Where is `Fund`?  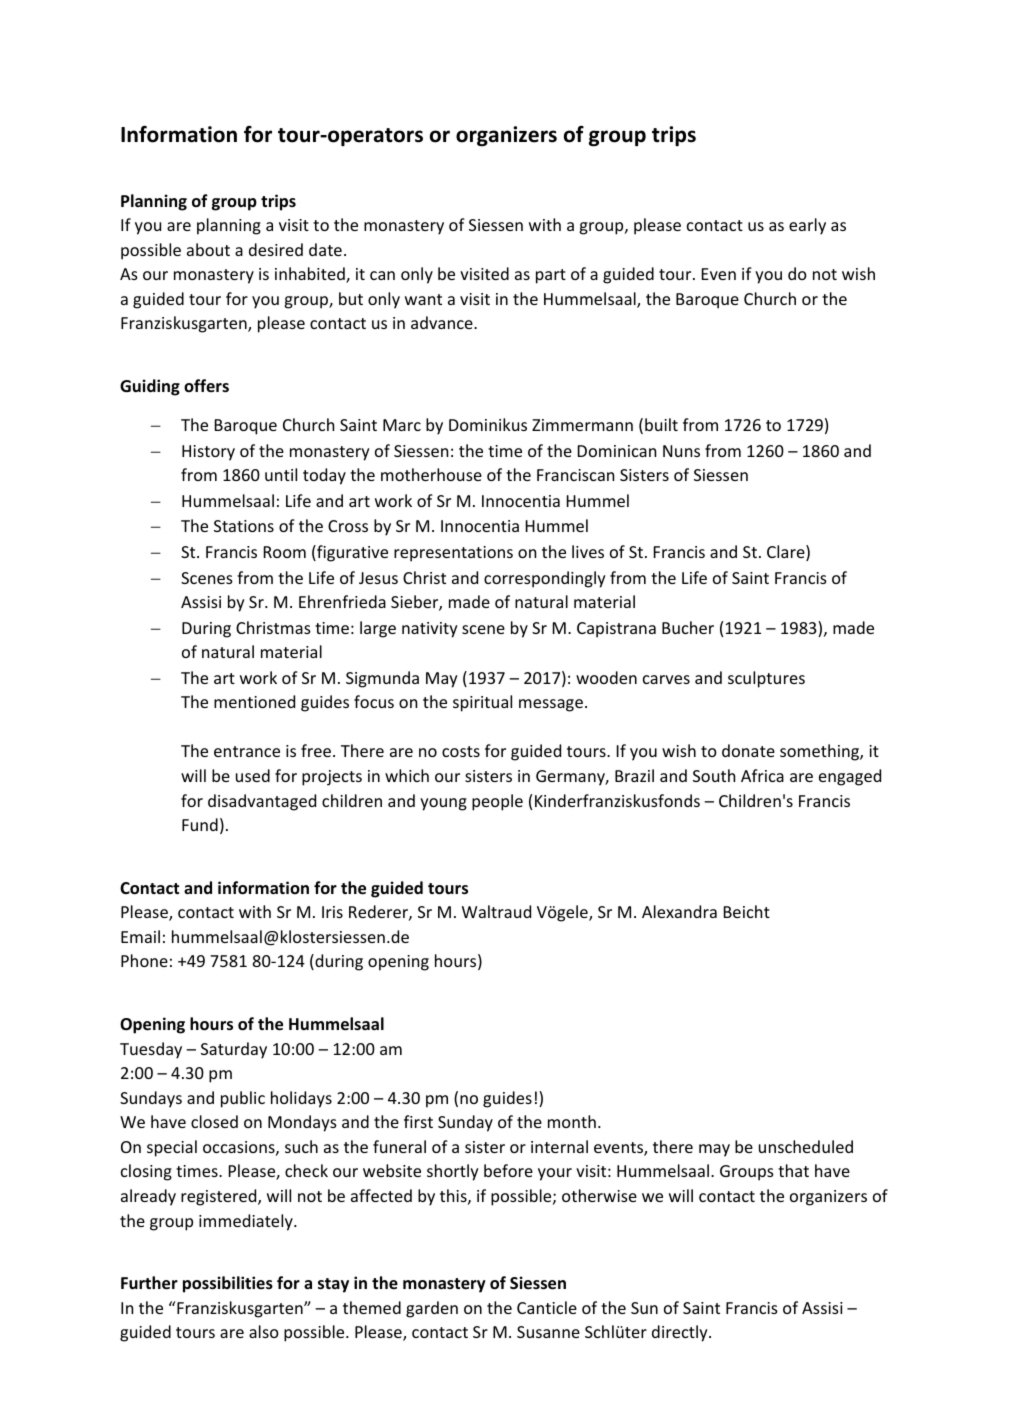 Fund is located at coordinates (200, 824).
